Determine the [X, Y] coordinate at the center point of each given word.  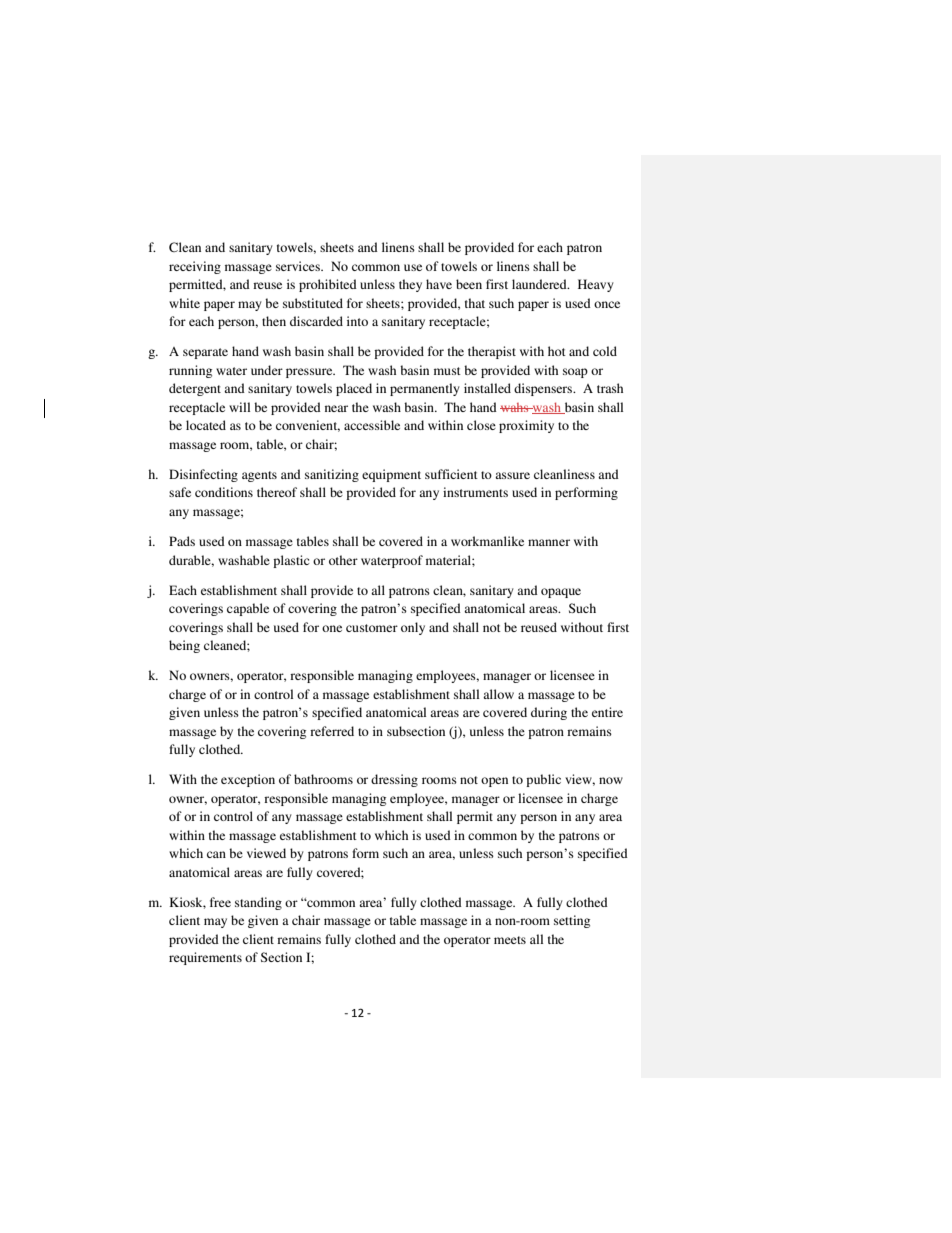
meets [510, 940]
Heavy [596, 285]
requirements [205, 958]
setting [572, 921]
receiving [195, 267]
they [410, 285]
